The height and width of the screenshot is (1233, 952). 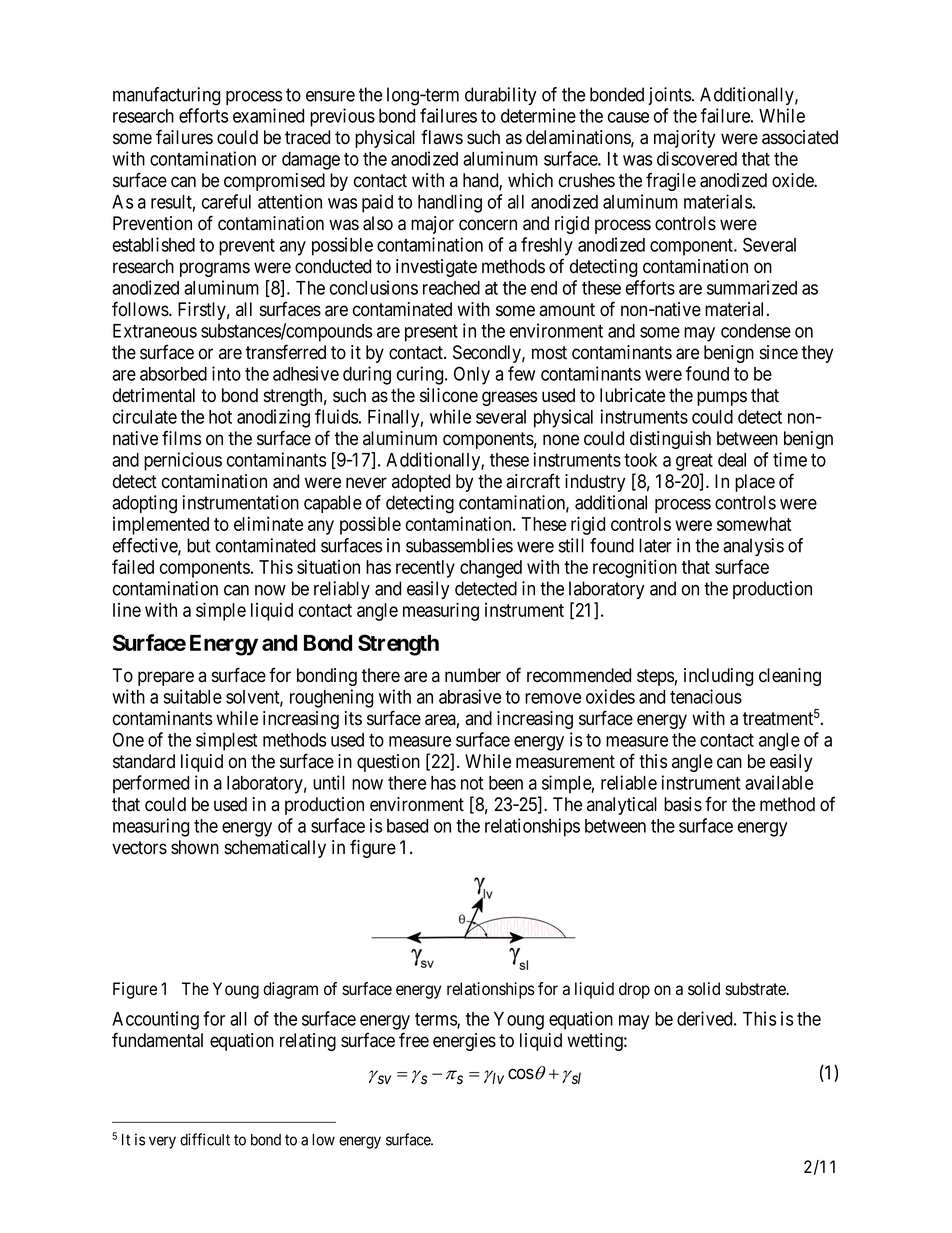 What do you see at coordinates (442, 137) in the screenshot?
I see `flaws` at bounding box center [442, 137].
